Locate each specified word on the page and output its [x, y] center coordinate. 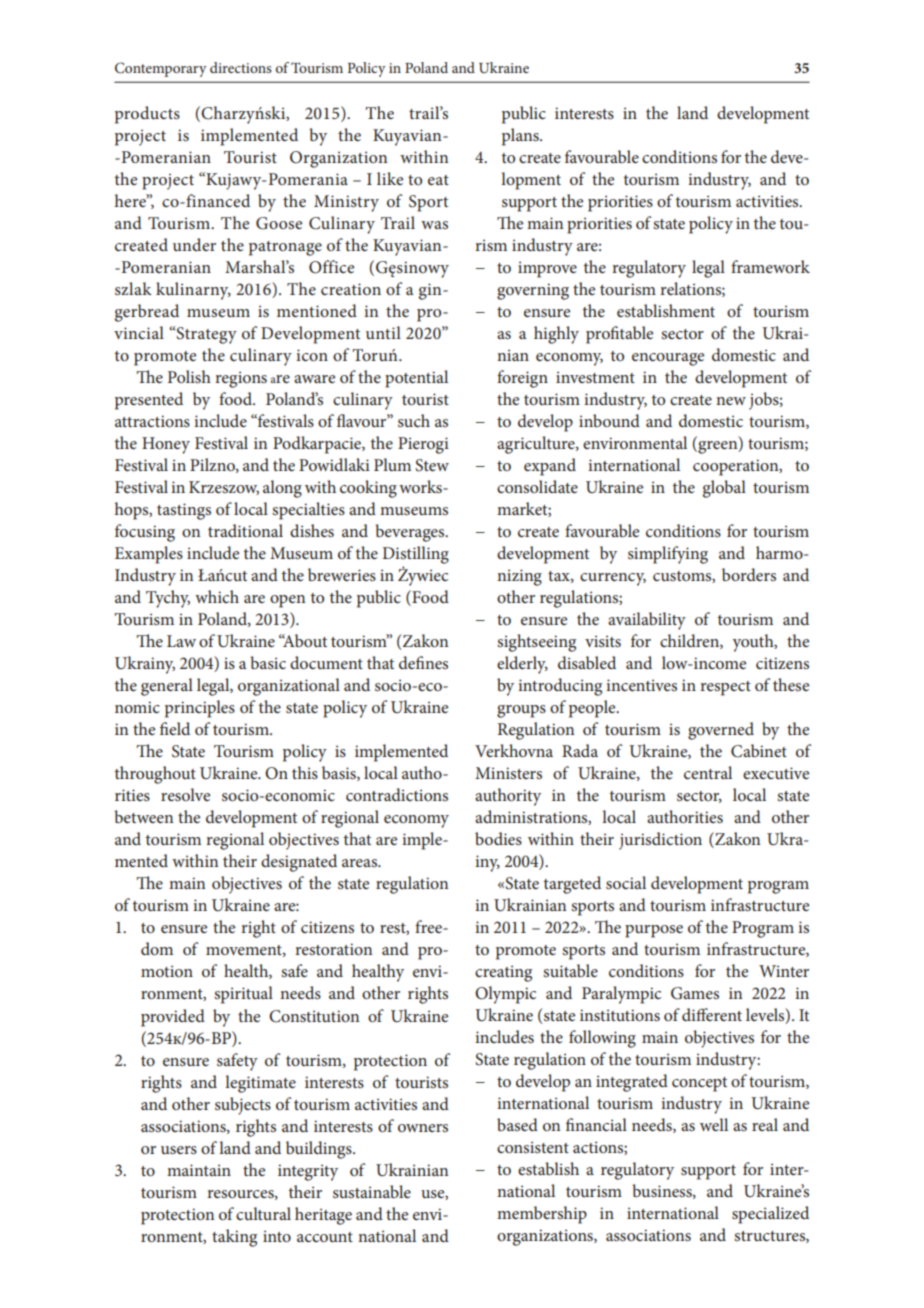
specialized [770, 1215]
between [144, 816]
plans [521, 137]
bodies [498, 838]
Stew [432, 465]
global [724, 489]
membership [542, 1215]
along [282, 489]
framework [770, 266]
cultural [263, 1213]
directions [241, 67]
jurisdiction [660, 841]
